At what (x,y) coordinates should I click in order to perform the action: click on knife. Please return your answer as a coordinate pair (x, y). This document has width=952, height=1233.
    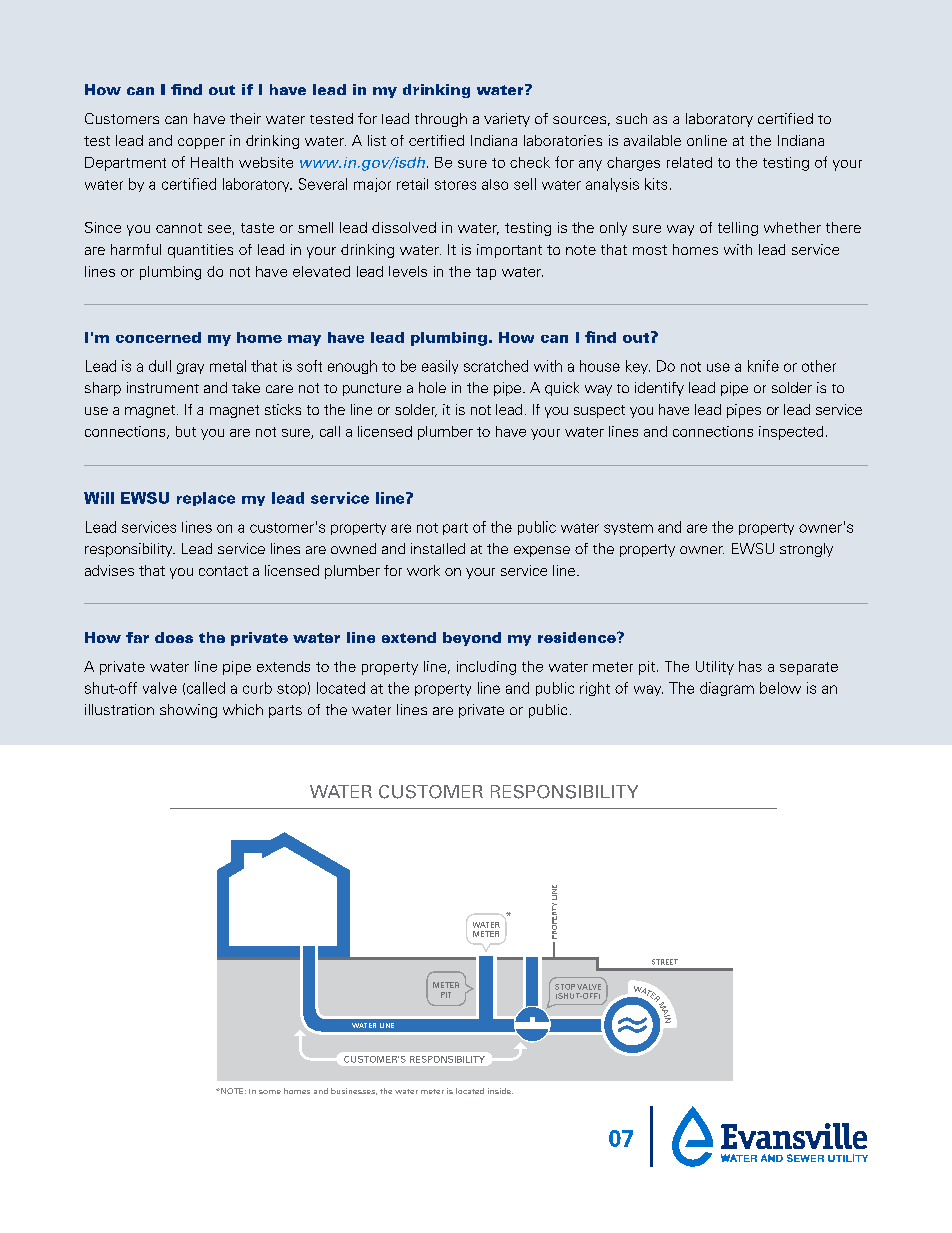
    Looking at the image, I should click on (763, 366).
